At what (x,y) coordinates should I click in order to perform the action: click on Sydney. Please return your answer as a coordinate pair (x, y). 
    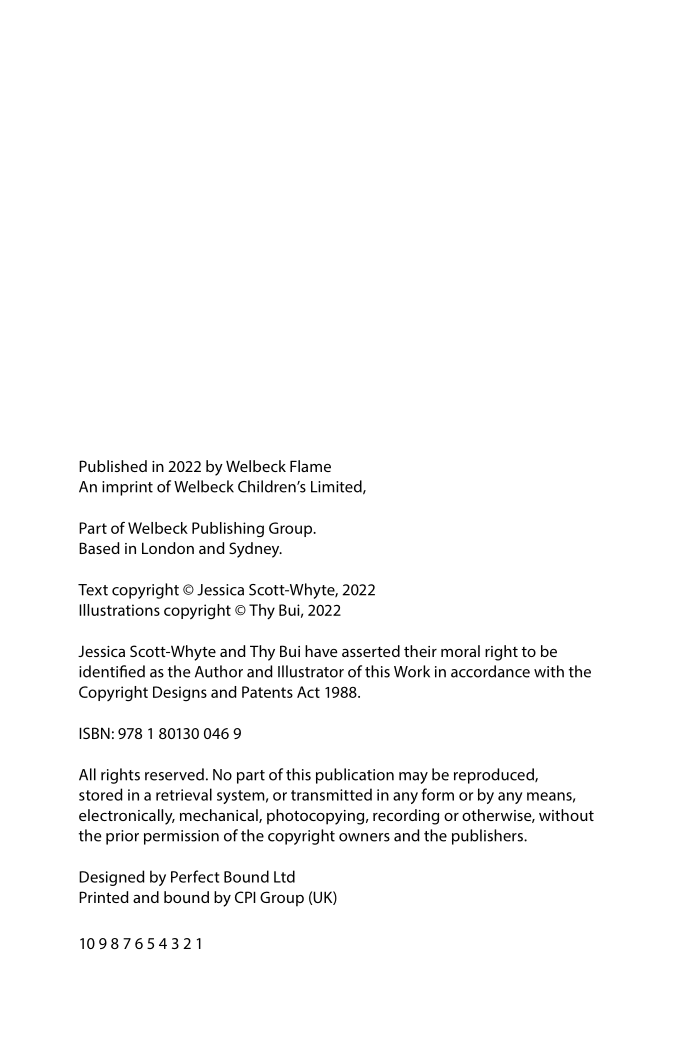
    Looking at the image, I should click on (255, 550).
